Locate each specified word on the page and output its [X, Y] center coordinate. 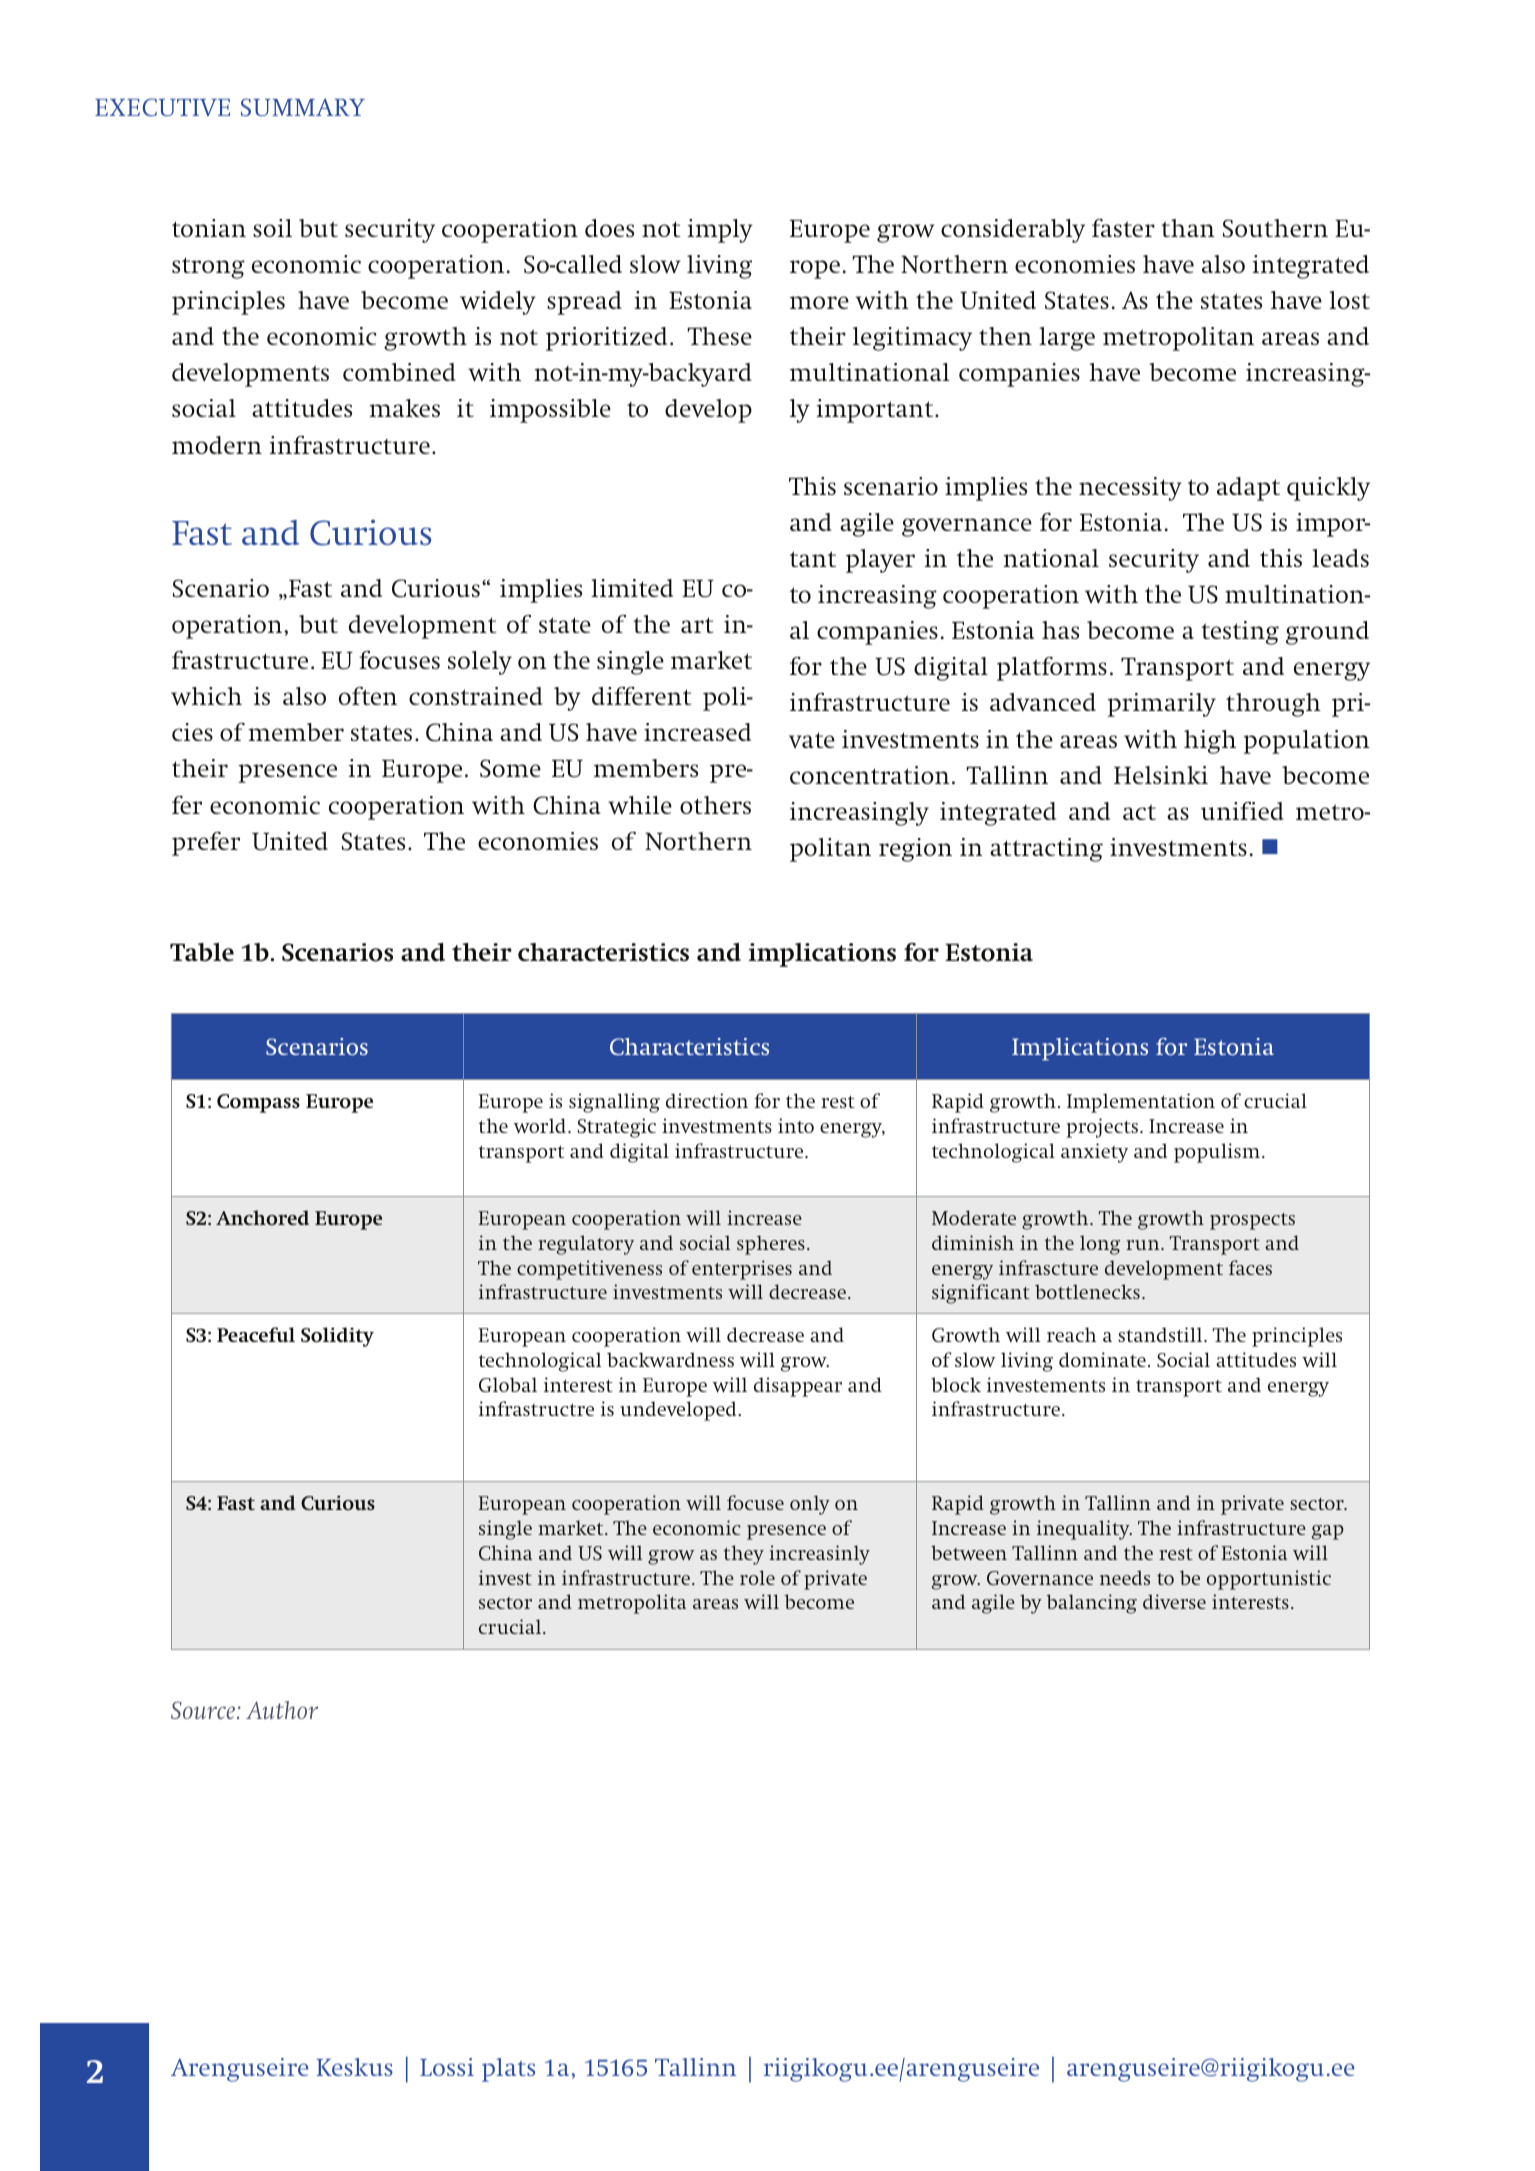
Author [282, 1710]
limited [632, 588]
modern [217, 445]
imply [719, 231]
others [715, 805]
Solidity [337, 1337]
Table [202, 952]
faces [1250, 1267]
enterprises [742, 1270]
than [1188, 228]
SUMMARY [303, 107]
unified [1242, 811]
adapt [1248, 489]
